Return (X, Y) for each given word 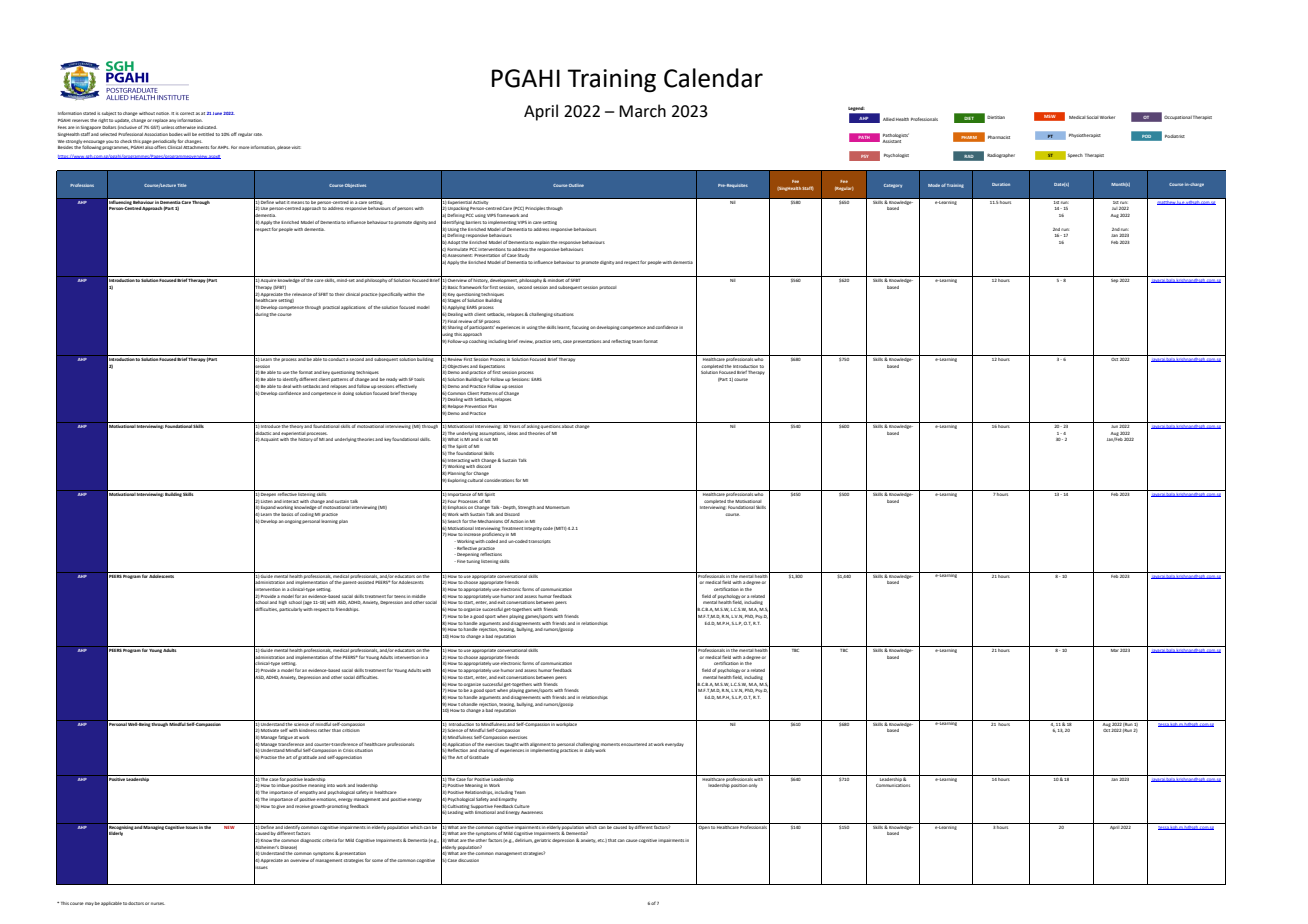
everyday (674, 745)
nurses (158, 903)
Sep (1114, 281)
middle (419, 596)
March (642, 111)
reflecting (621, 341)
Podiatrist (1175, 136)
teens (400, 596)
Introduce (271, 425)
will (187, 134)
